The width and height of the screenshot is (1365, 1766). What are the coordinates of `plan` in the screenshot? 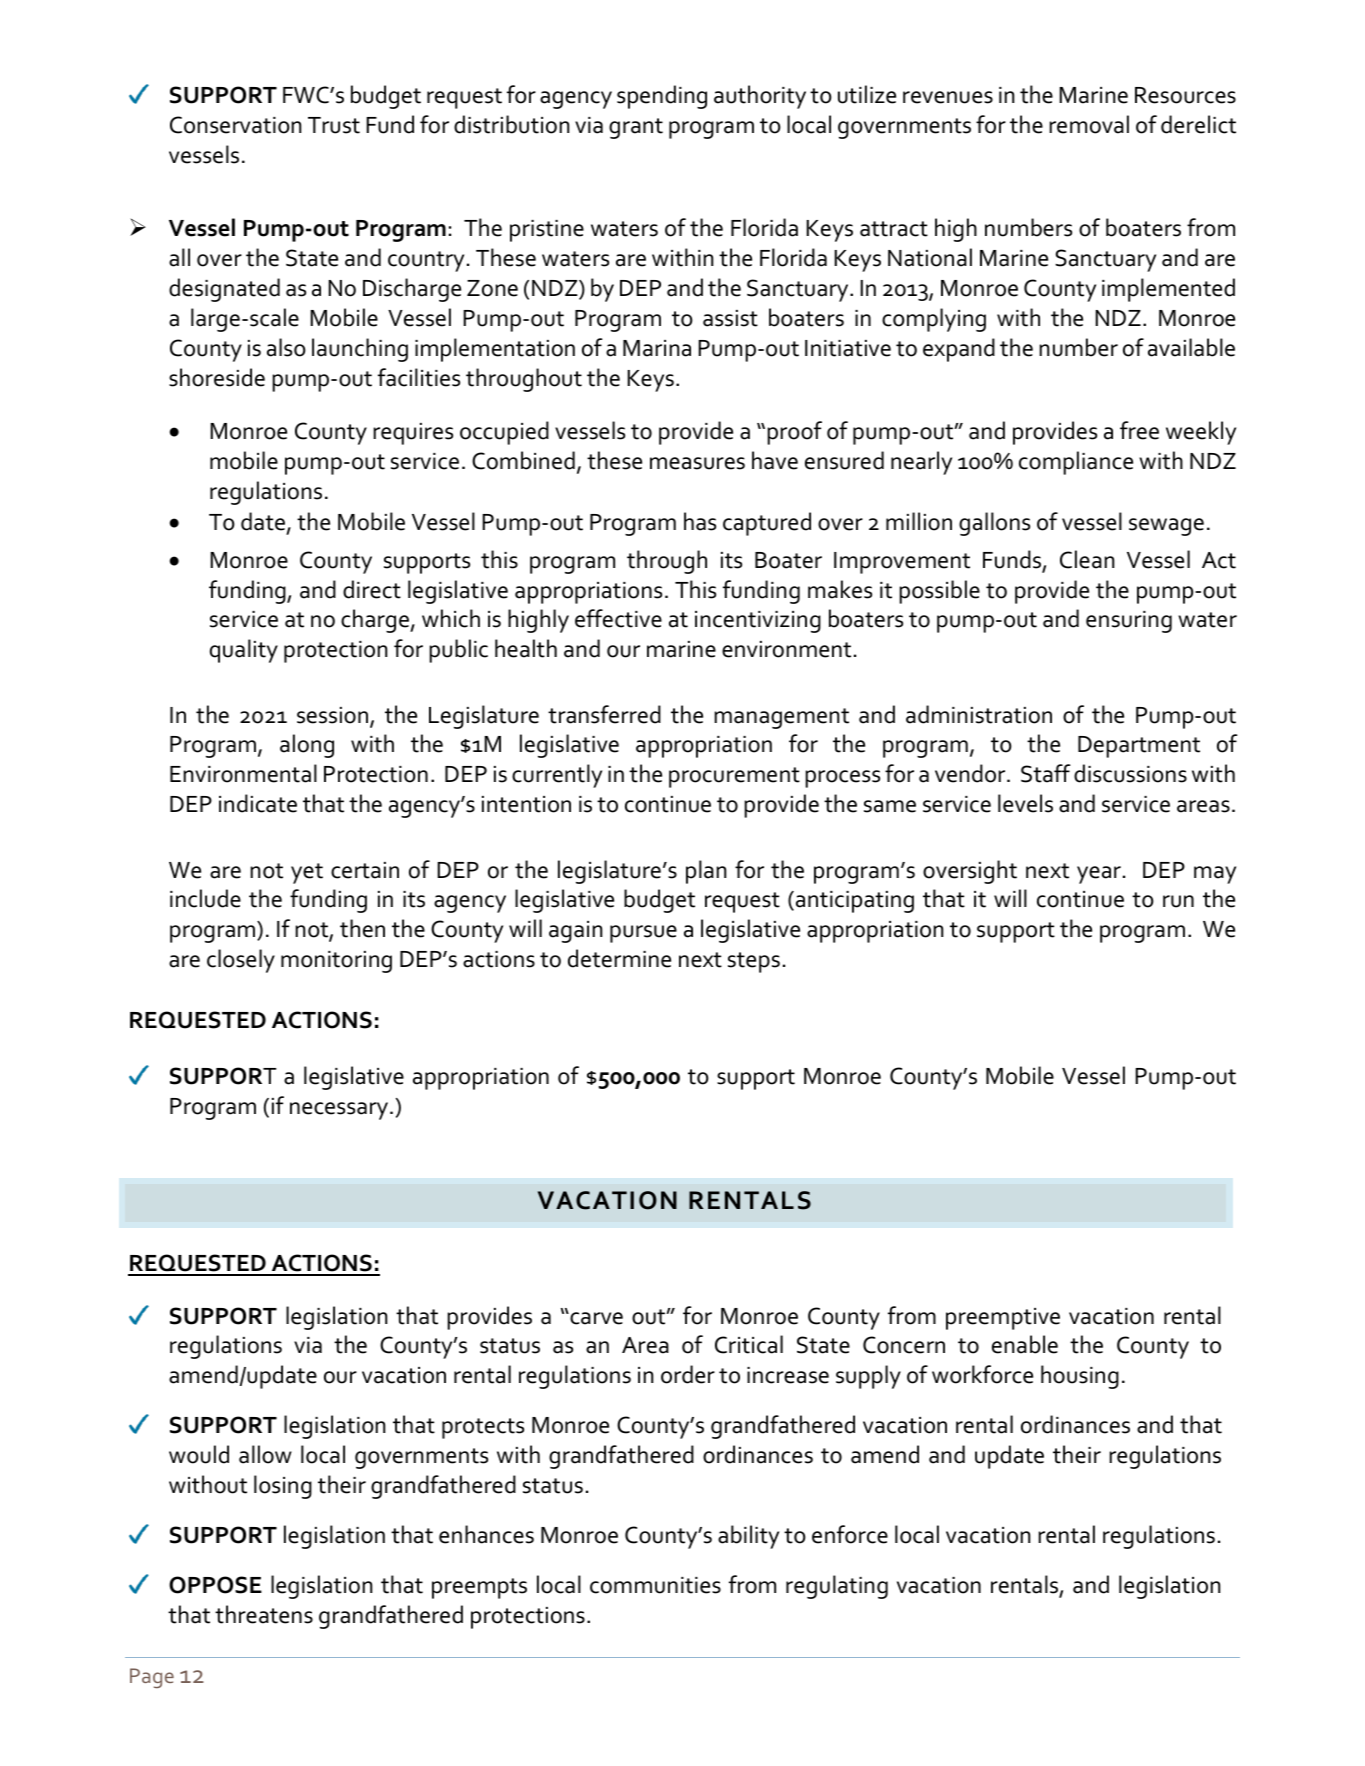 It's located at (706, 872).
